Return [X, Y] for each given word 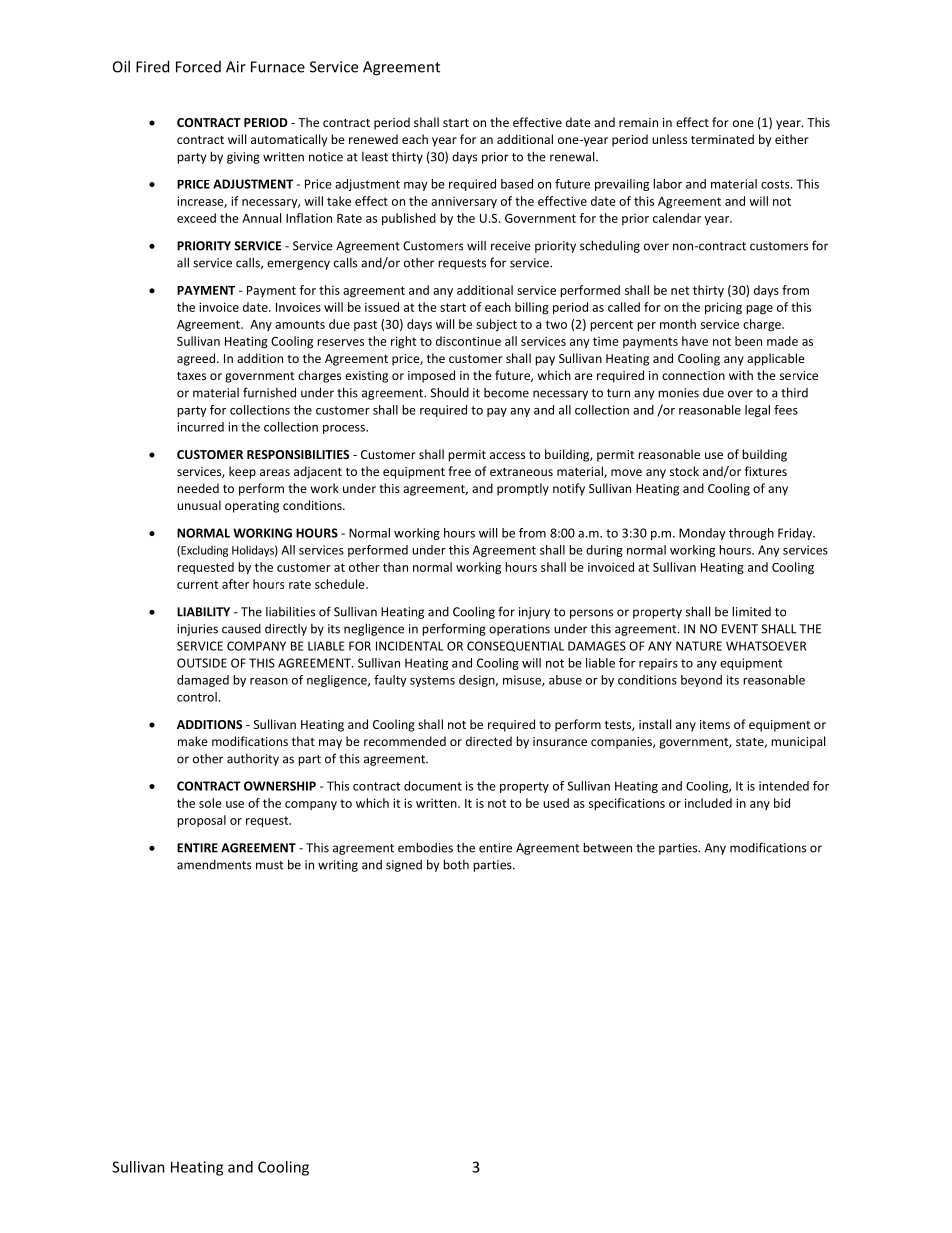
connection [693, 375]
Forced [198, 67]
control [197, 697]
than [395, 567]
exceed [196, 218]
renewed [373, 139]
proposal [201, 821]
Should [450, 392]
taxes [191, 376]
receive [511, 246]
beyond [701, 681]
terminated [722, 139]
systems [432, 681]
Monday [702, 534]
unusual [199, 505]
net [680, 290]
